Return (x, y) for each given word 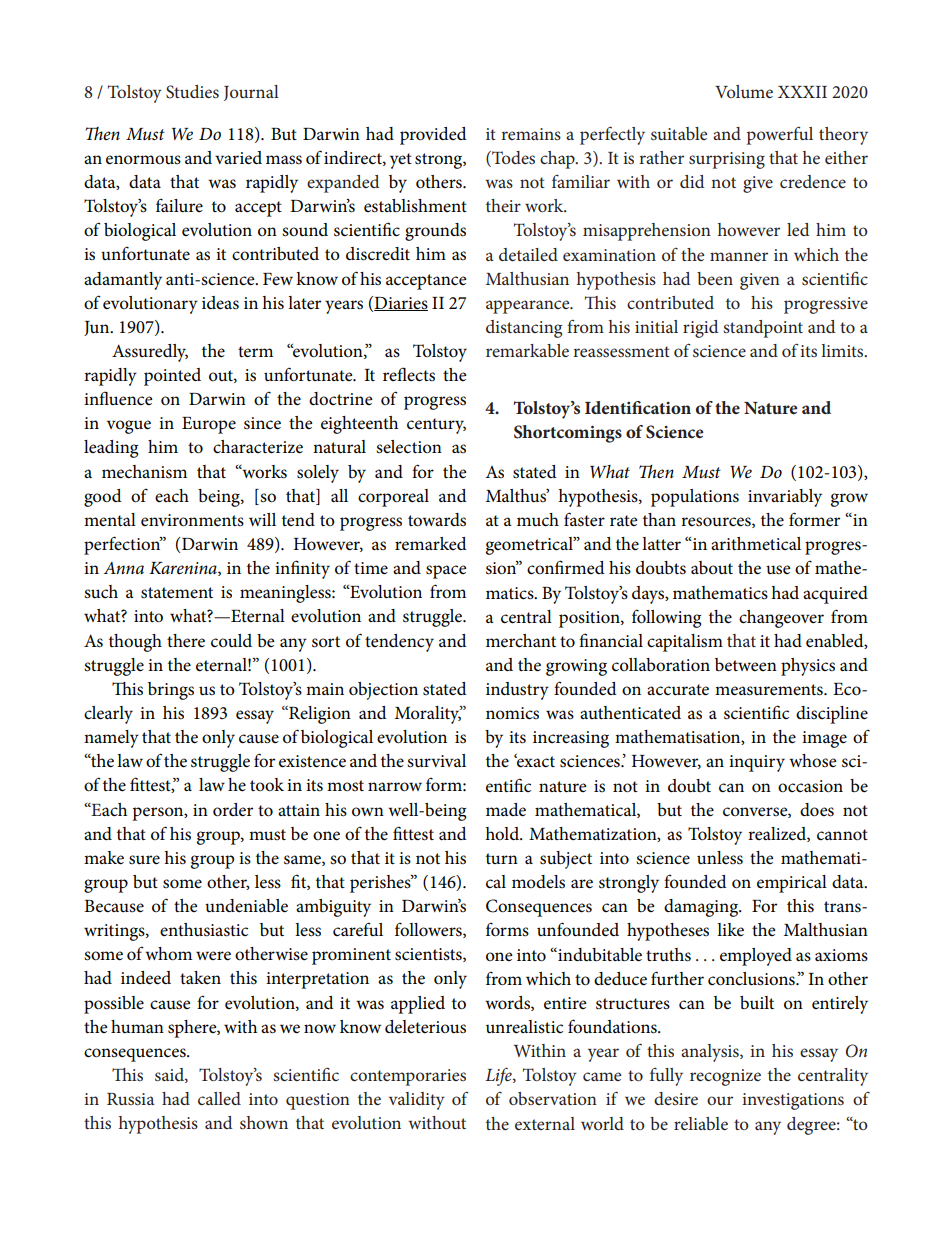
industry (517, 691)
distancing (524, 329)
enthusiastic (204, 930)
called (219, 1098)
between (746, 665)
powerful (780, 135)
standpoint (763, 329)
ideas (220, 303)
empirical (792, 884)
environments (192, 520)
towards (437, 520)
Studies (192, 92)
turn (502, 858)
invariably (785, 498)
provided (433, 136)
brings (171, 691)
